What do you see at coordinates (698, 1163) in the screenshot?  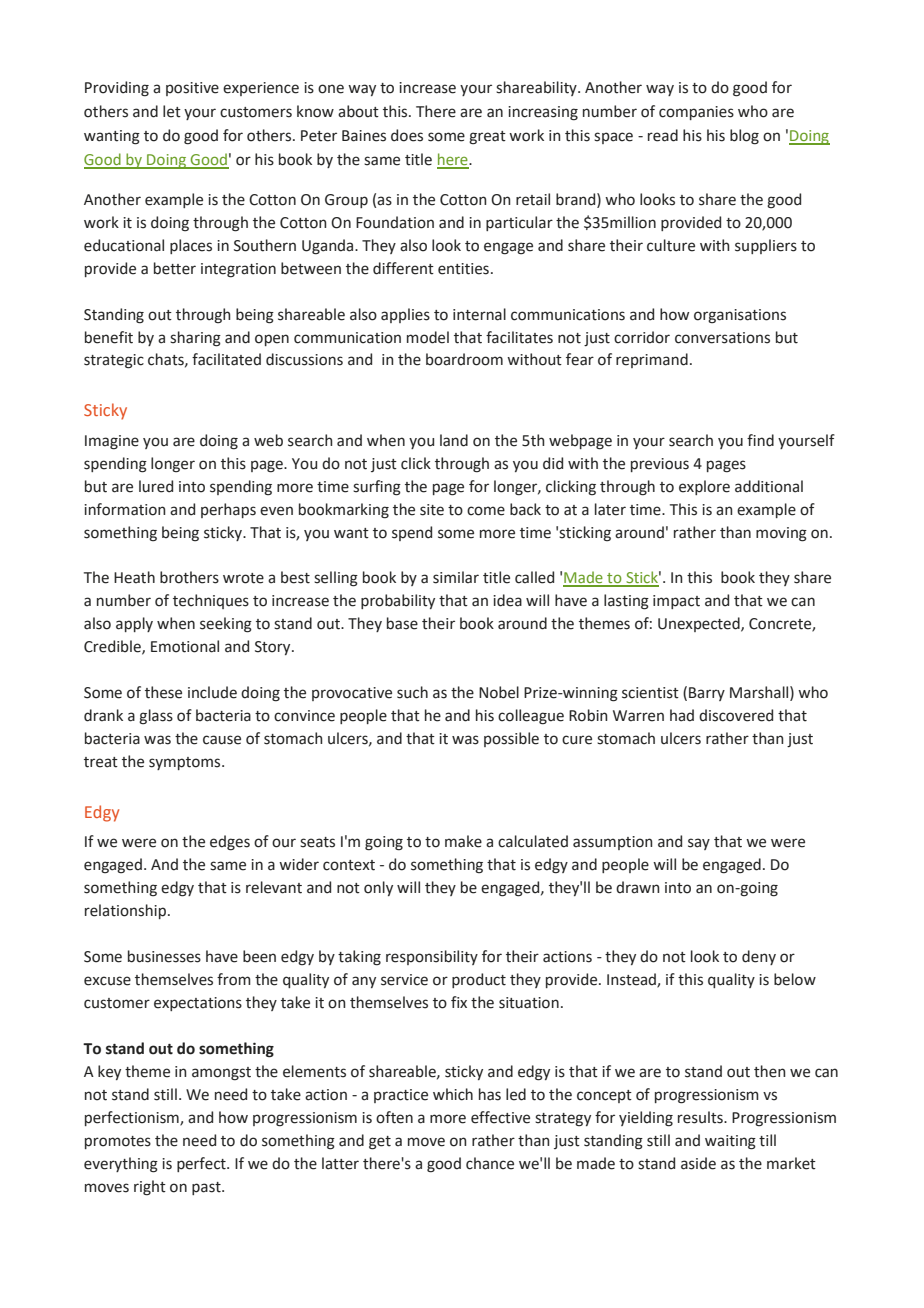 I see `aside` at bounding box center [698, 1163].
